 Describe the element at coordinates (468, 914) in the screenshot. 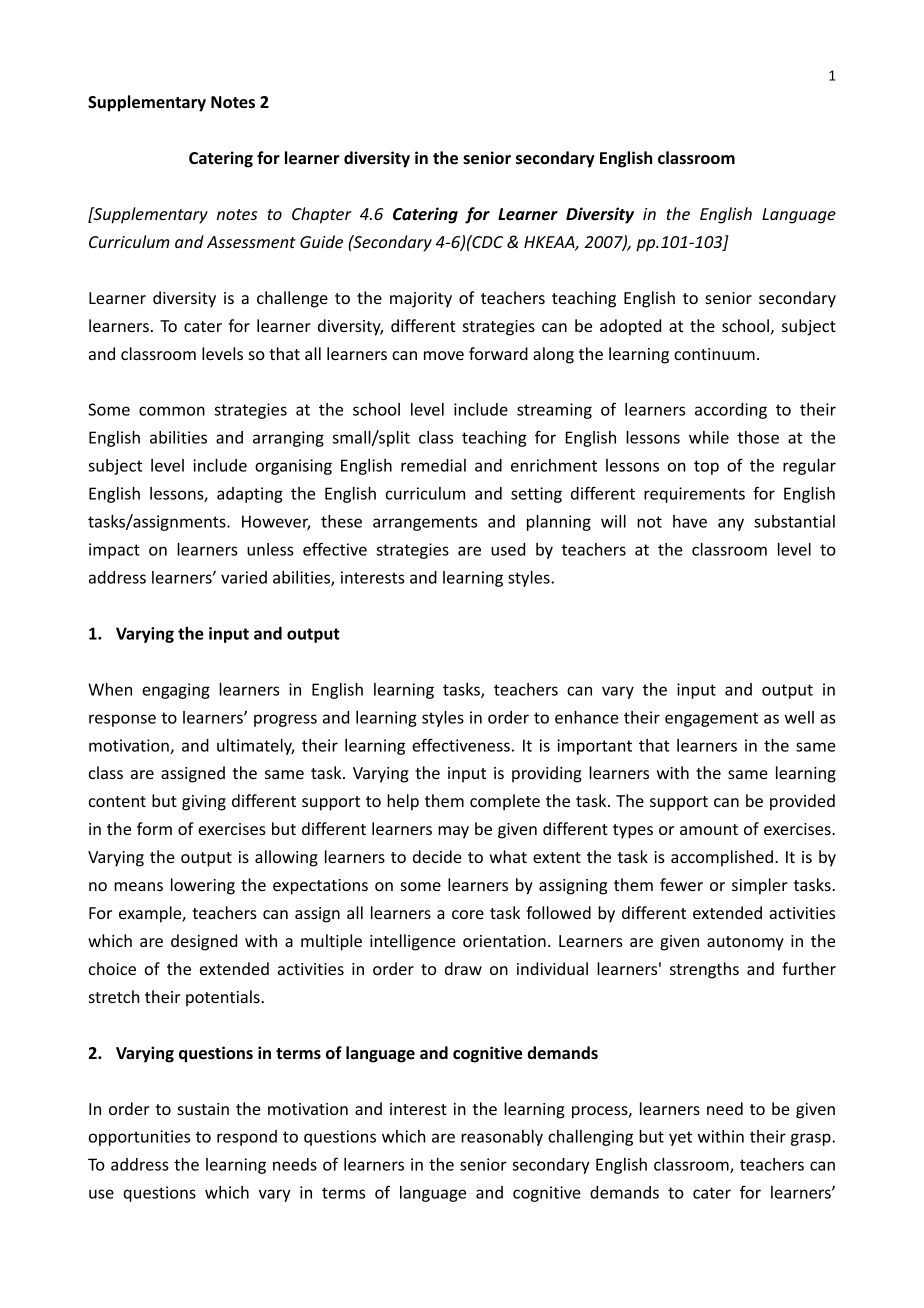

I see `core` at that location.
